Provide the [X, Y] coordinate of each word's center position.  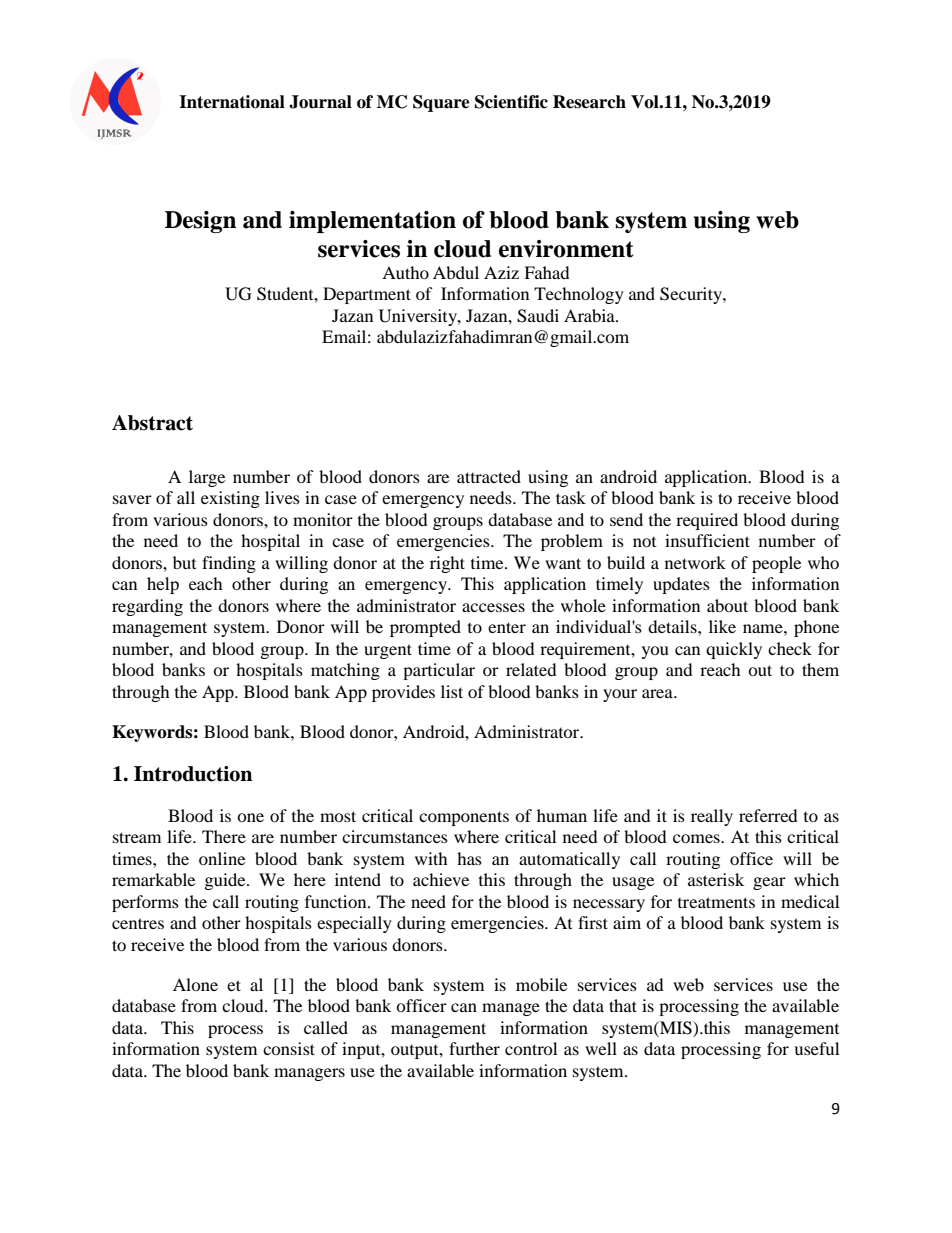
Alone [195, 984]
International [232, 102]
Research [589, 102]
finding [229, 564]
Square [441, 103]
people [776, 564]
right [447, 564]
